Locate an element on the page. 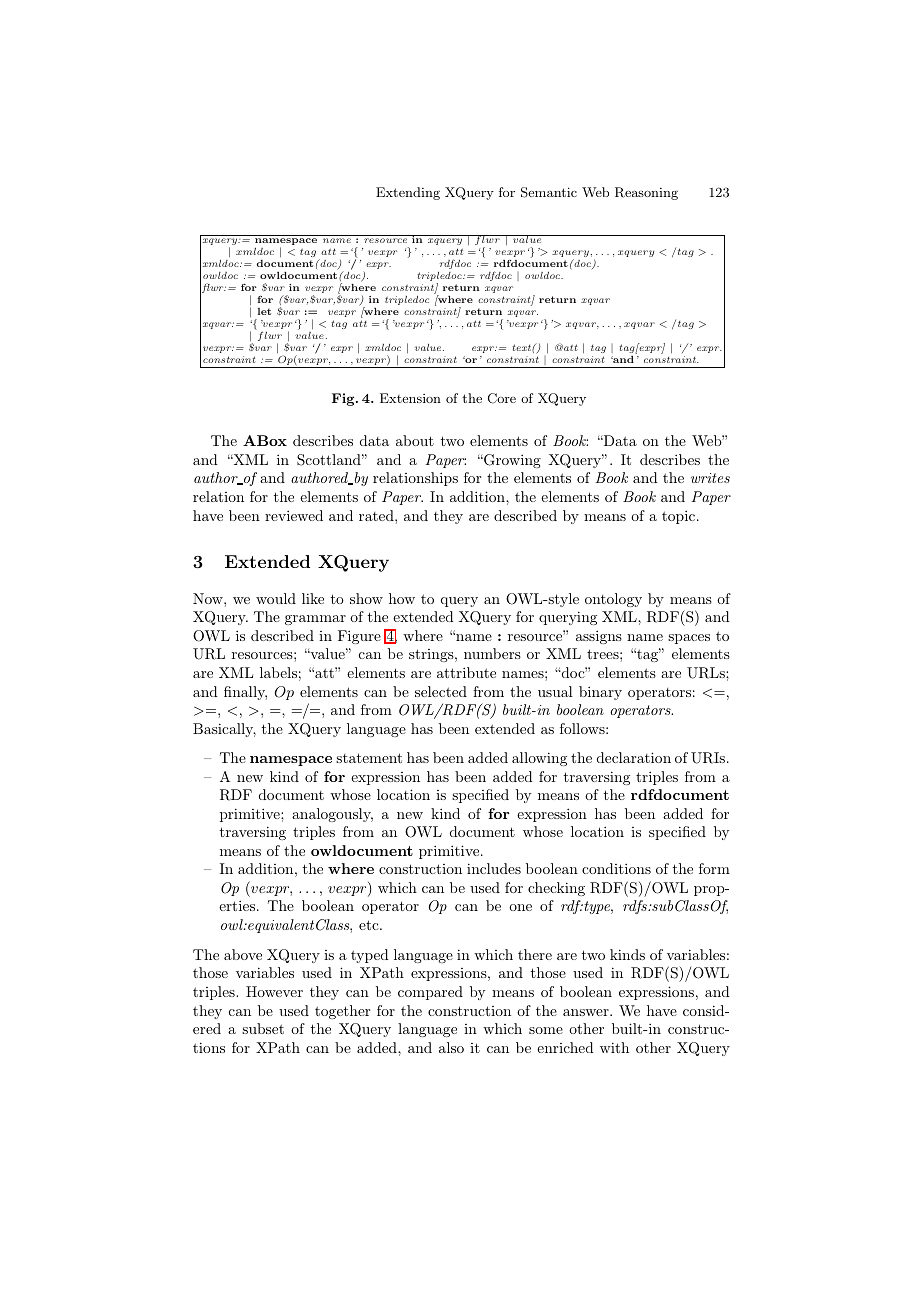 The width and height of the image is (924, 1308). subset is located at coordinates (263, 1028).
